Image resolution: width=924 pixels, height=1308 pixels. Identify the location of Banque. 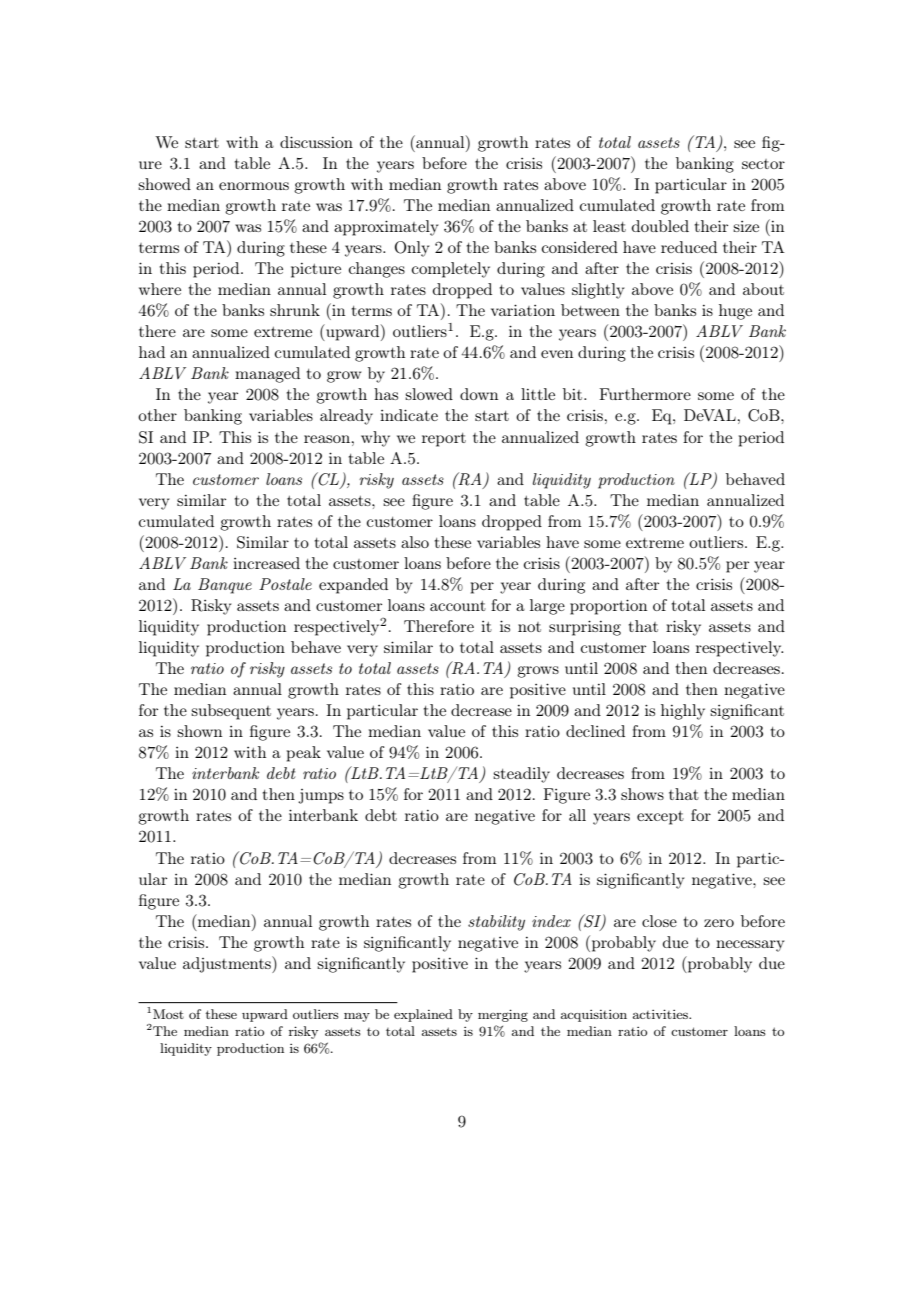
(225, 586).
